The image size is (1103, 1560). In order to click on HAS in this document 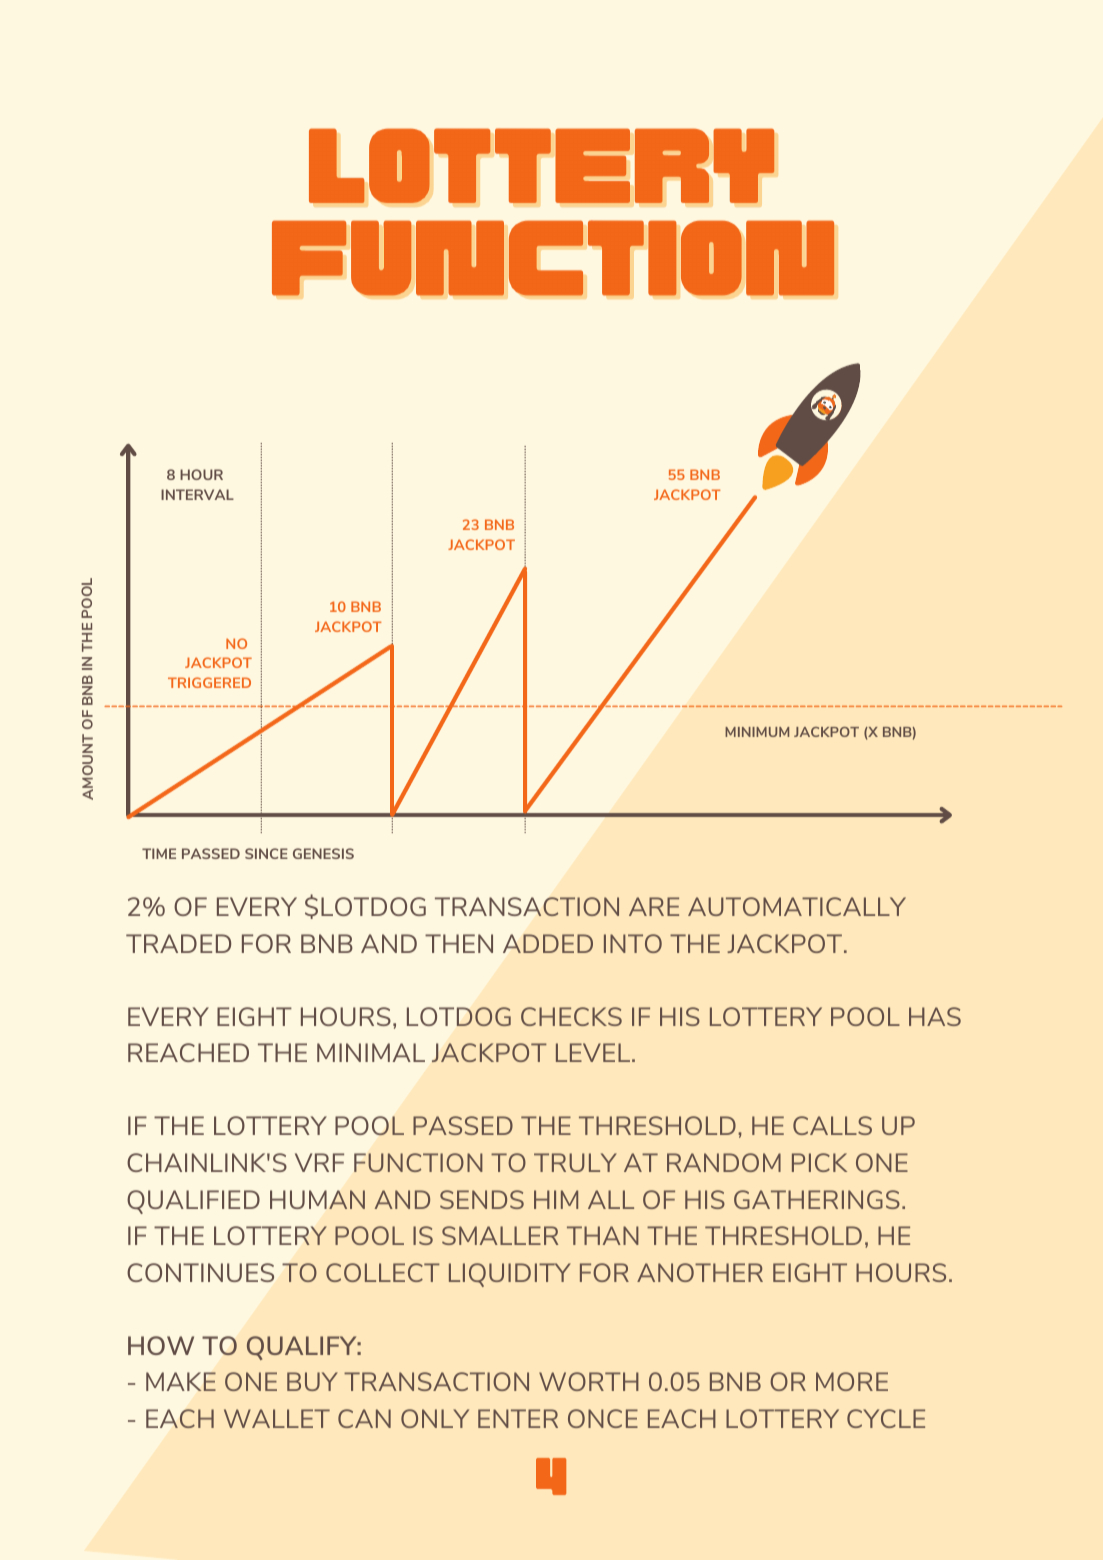, I will do `click(935, 1016)`.
